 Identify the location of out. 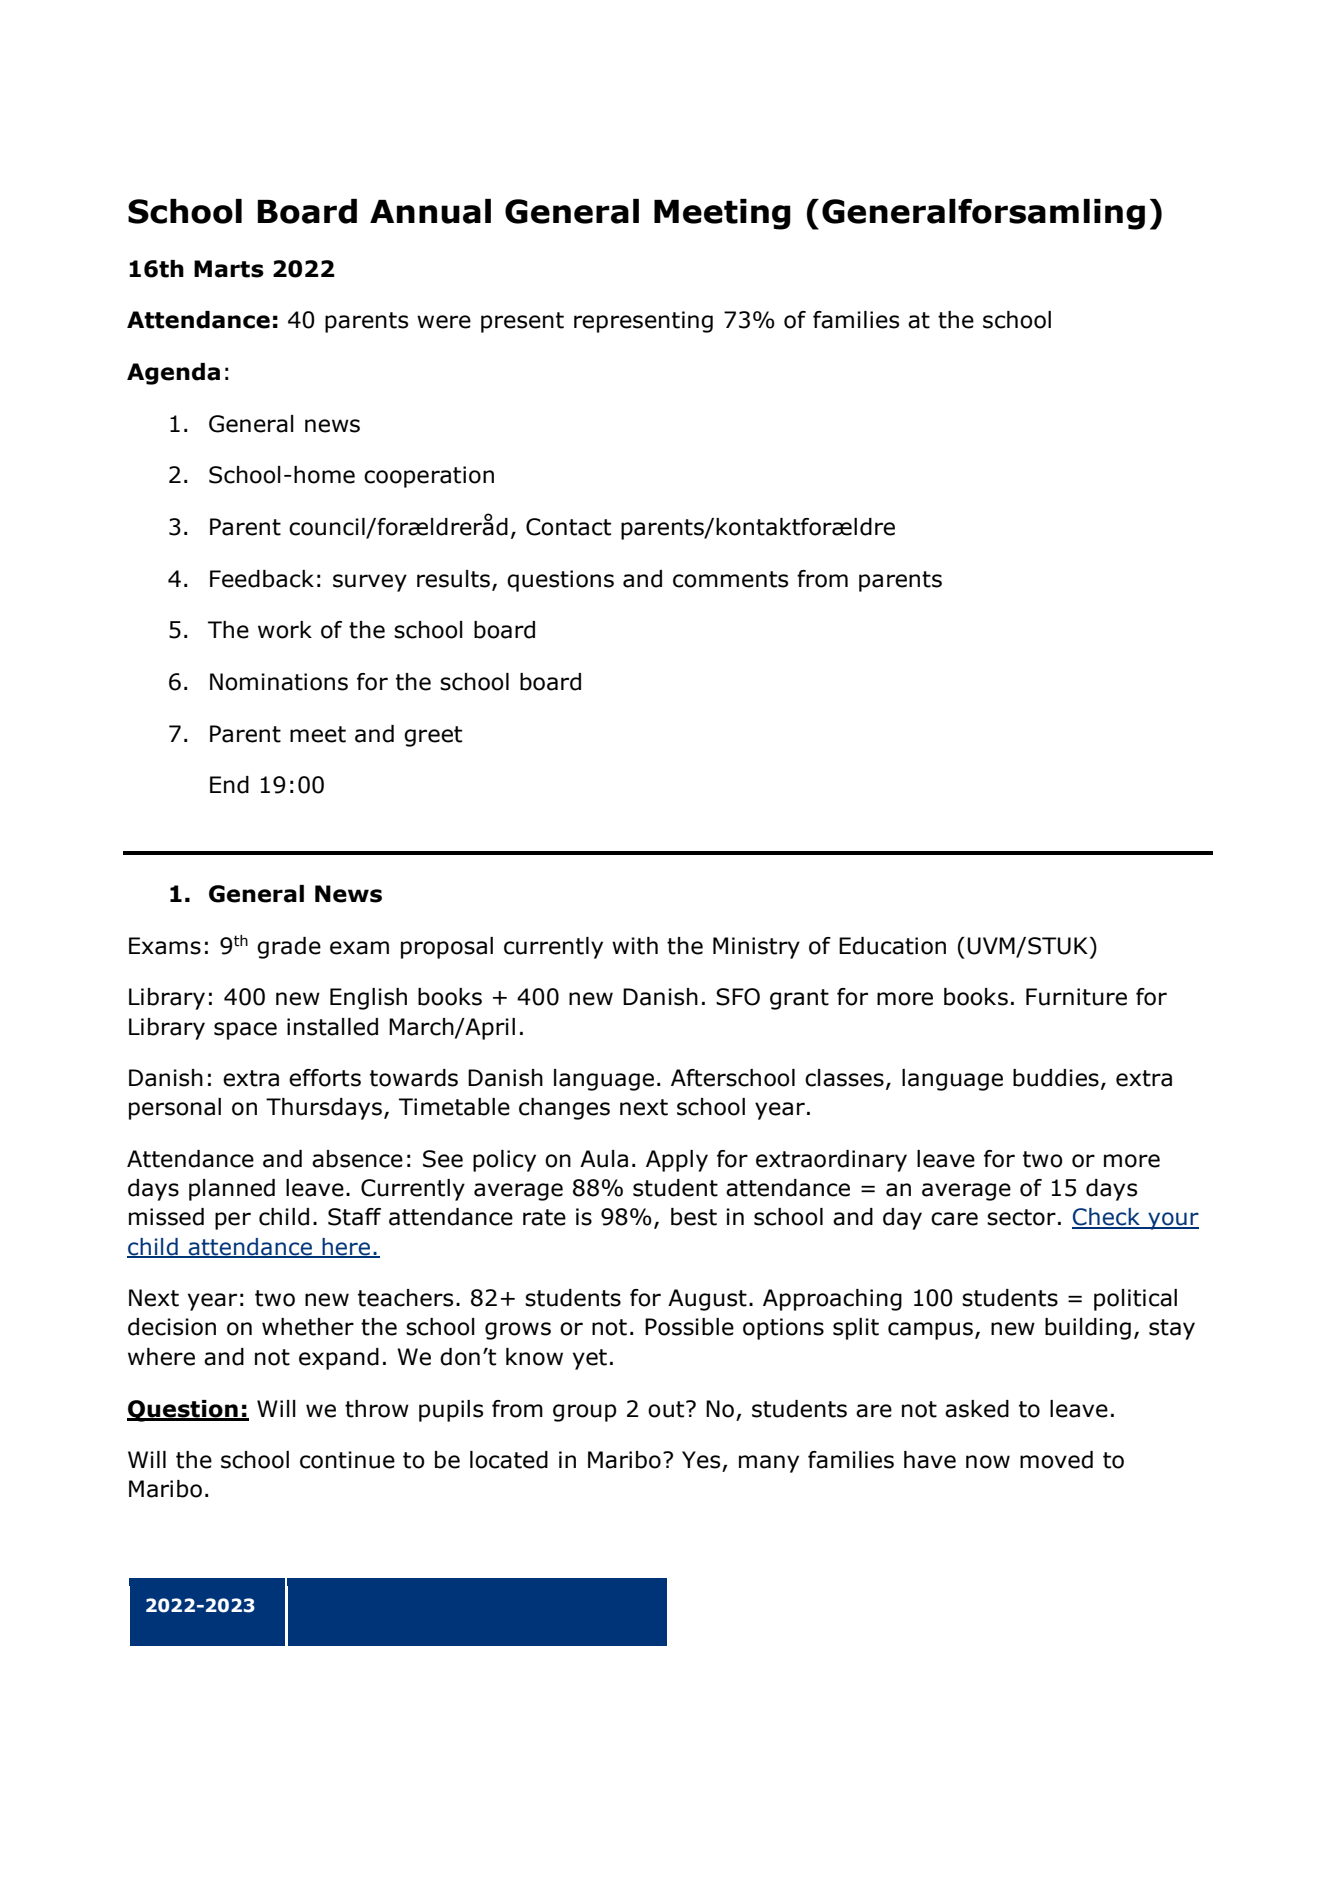
(667, 1409).
